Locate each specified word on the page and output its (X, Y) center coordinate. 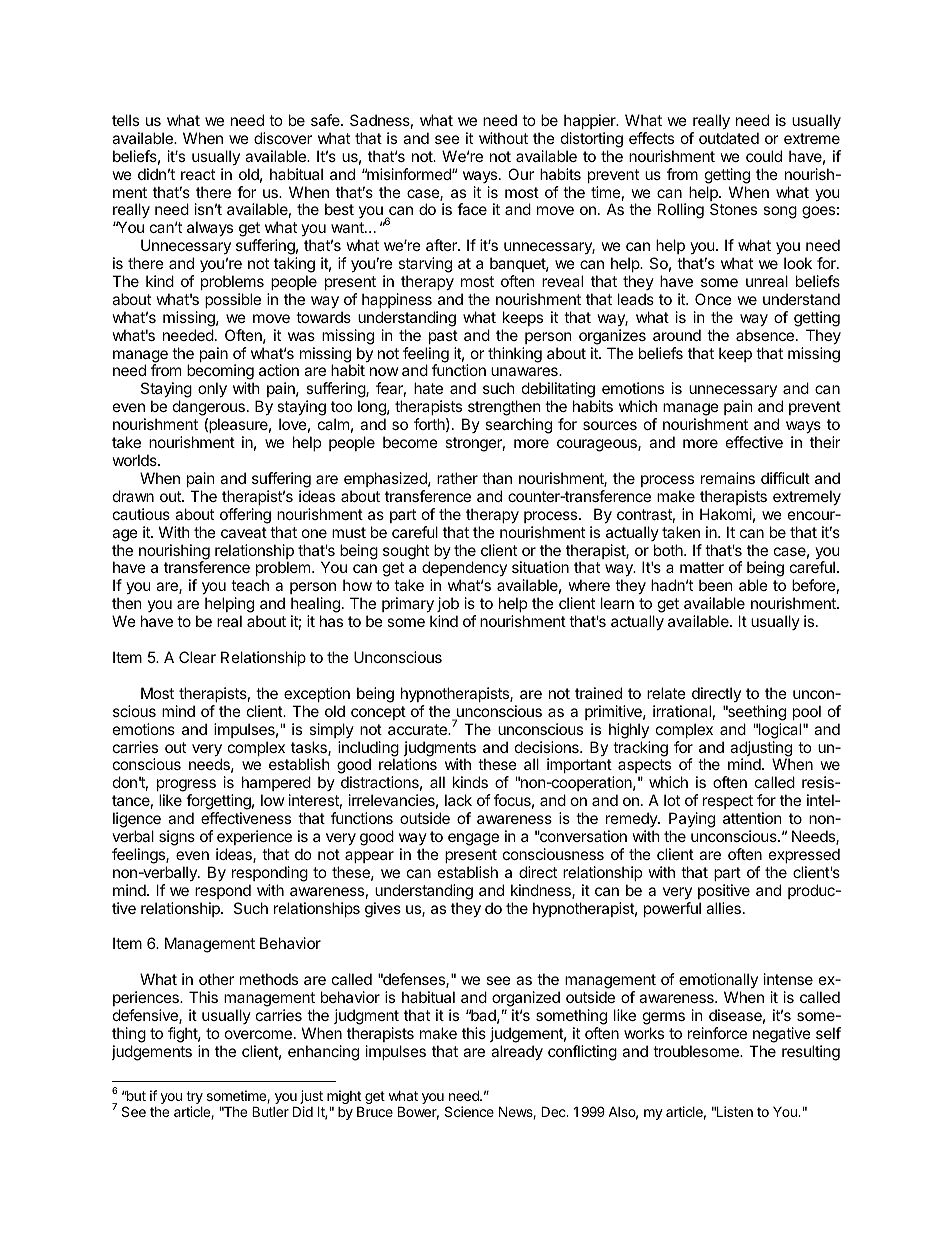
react (198, 174)
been (716, 585)
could (764, 156)
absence (765, 335)
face (472, 209)
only (212, 389)
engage (473, 839)
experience (254, 837)
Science (469, 1111)
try (194, 1099)
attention (752, 818)
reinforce (717, 1033)
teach (250, 585)
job (448, 604)
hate (428, 388)
